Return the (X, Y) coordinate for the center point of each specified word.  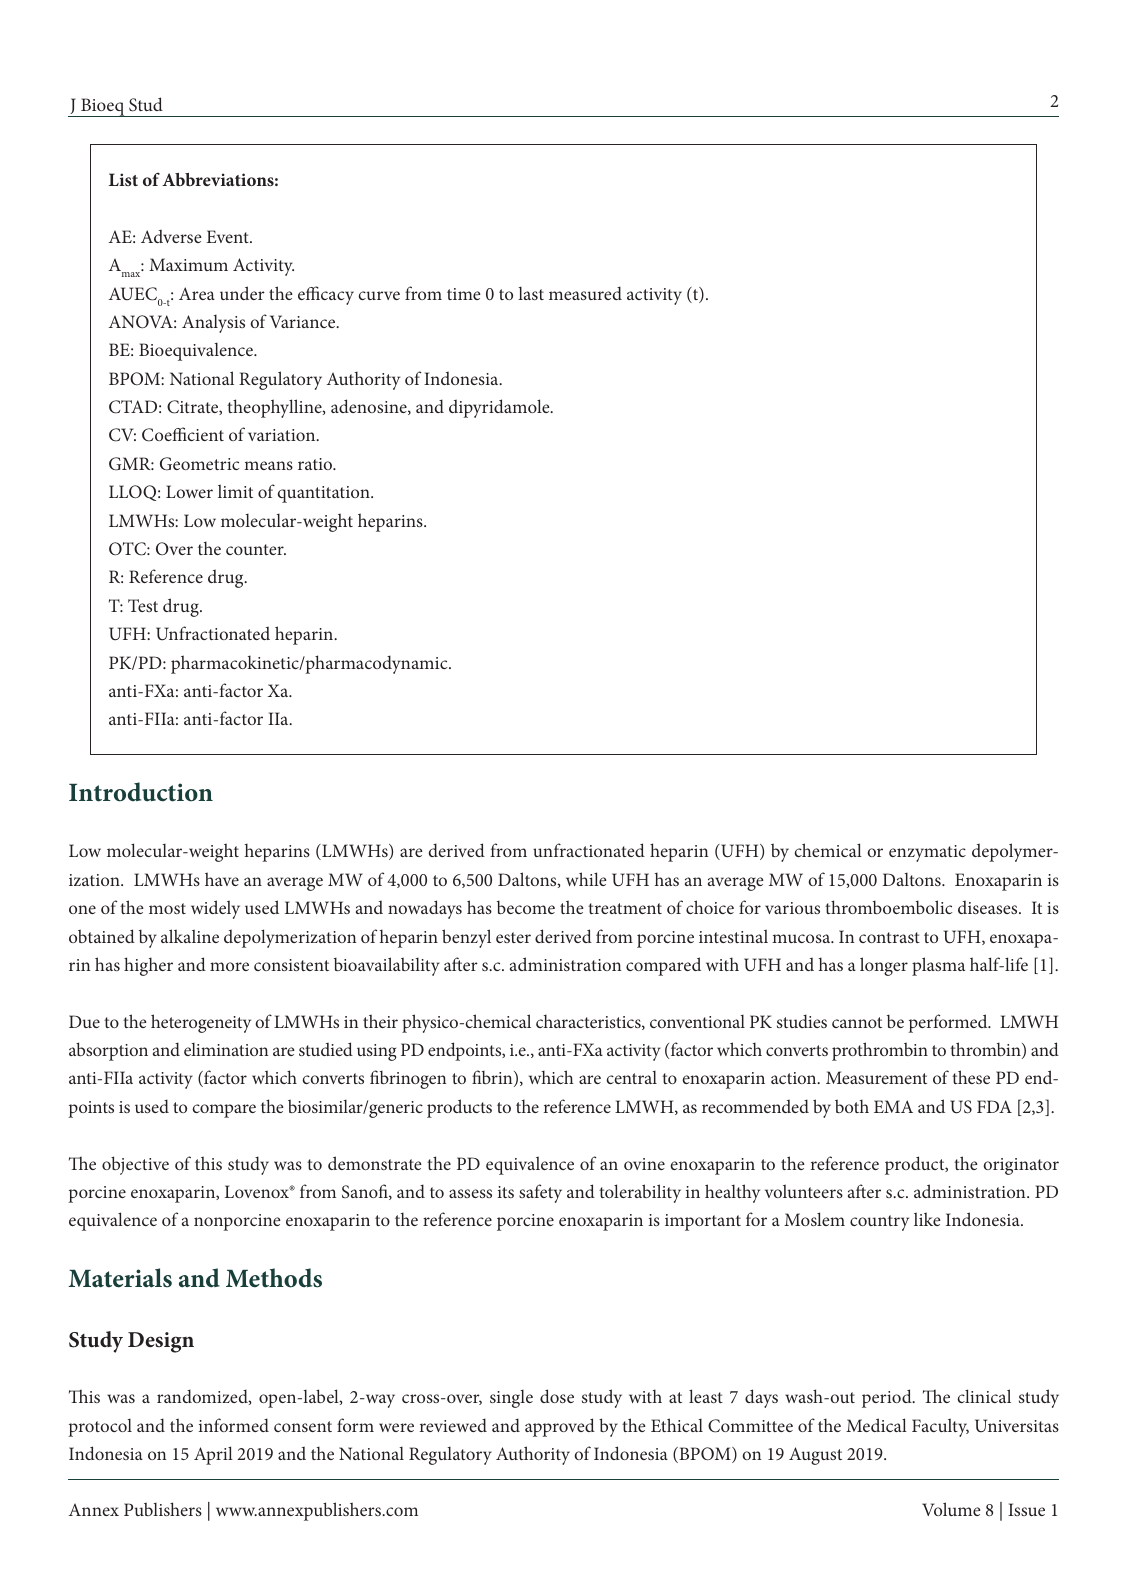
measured (585, 293)
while (586, 879)
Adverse (171, 236)
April (213, 1455)
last (531, 293)
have (222, 879)
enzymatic (927, 853)
